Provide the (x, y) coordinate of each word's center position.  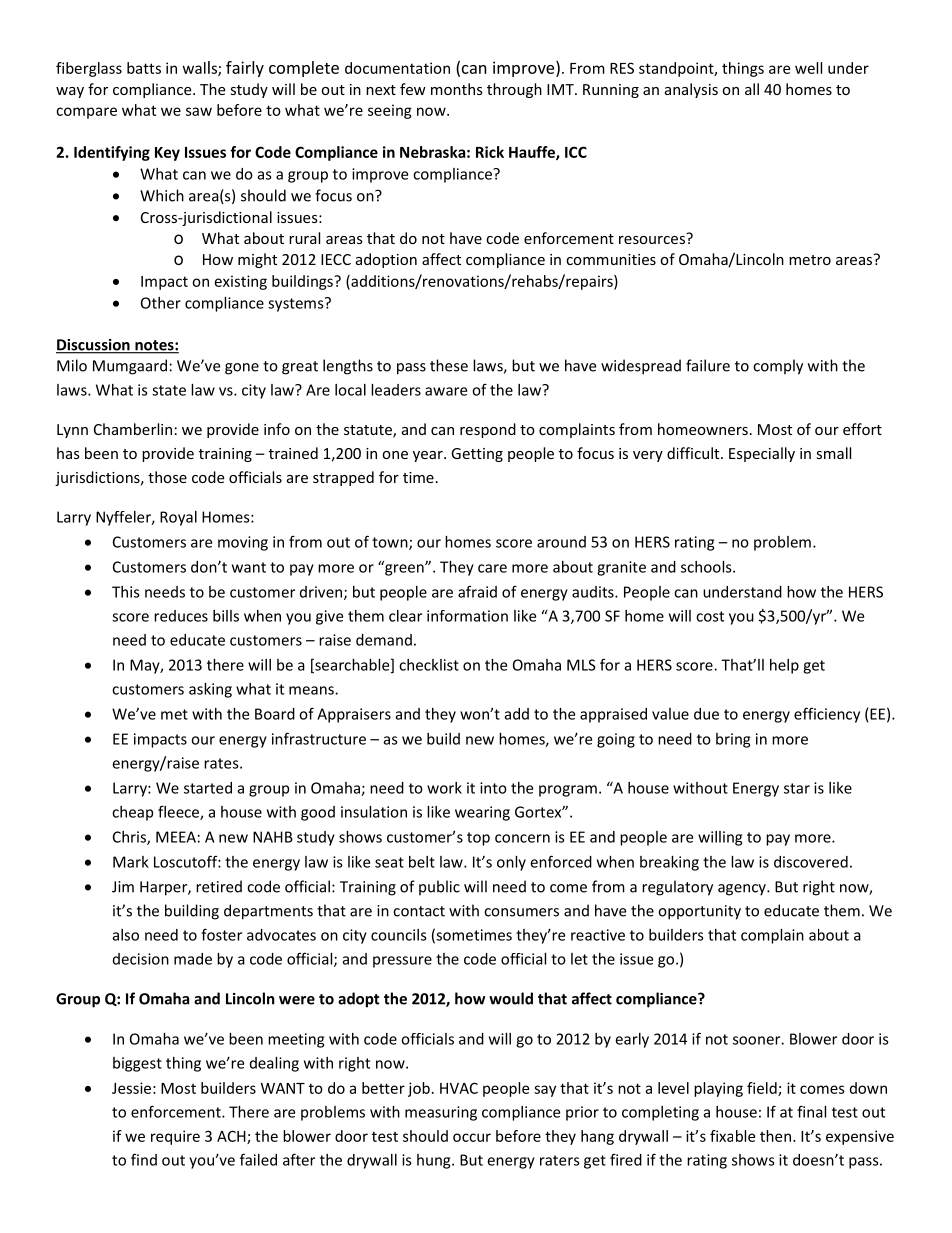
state (169, 390)
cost (710, 616)
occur (472, 1137)
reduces (181, 616)
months (457, 89)
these (449, 365)
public (439, 888)
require (175, 1137)
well (808, 68)
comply (778, 367)
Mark (131, 862)
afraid (477, 591)
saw (199, 111)
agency (743, 890)
